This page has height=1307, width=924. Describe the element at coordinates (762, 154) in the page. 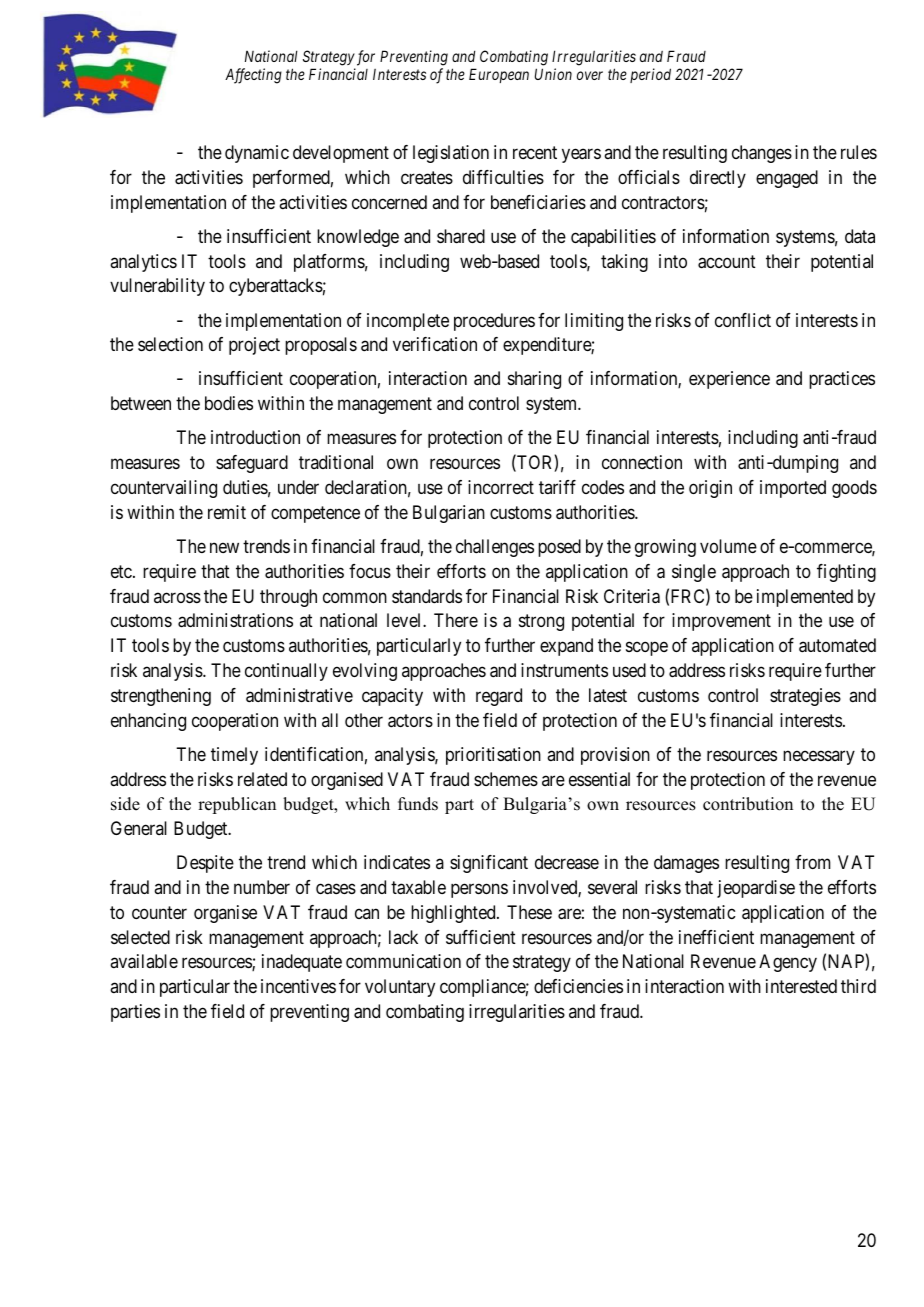

I see `changes` at that location.
